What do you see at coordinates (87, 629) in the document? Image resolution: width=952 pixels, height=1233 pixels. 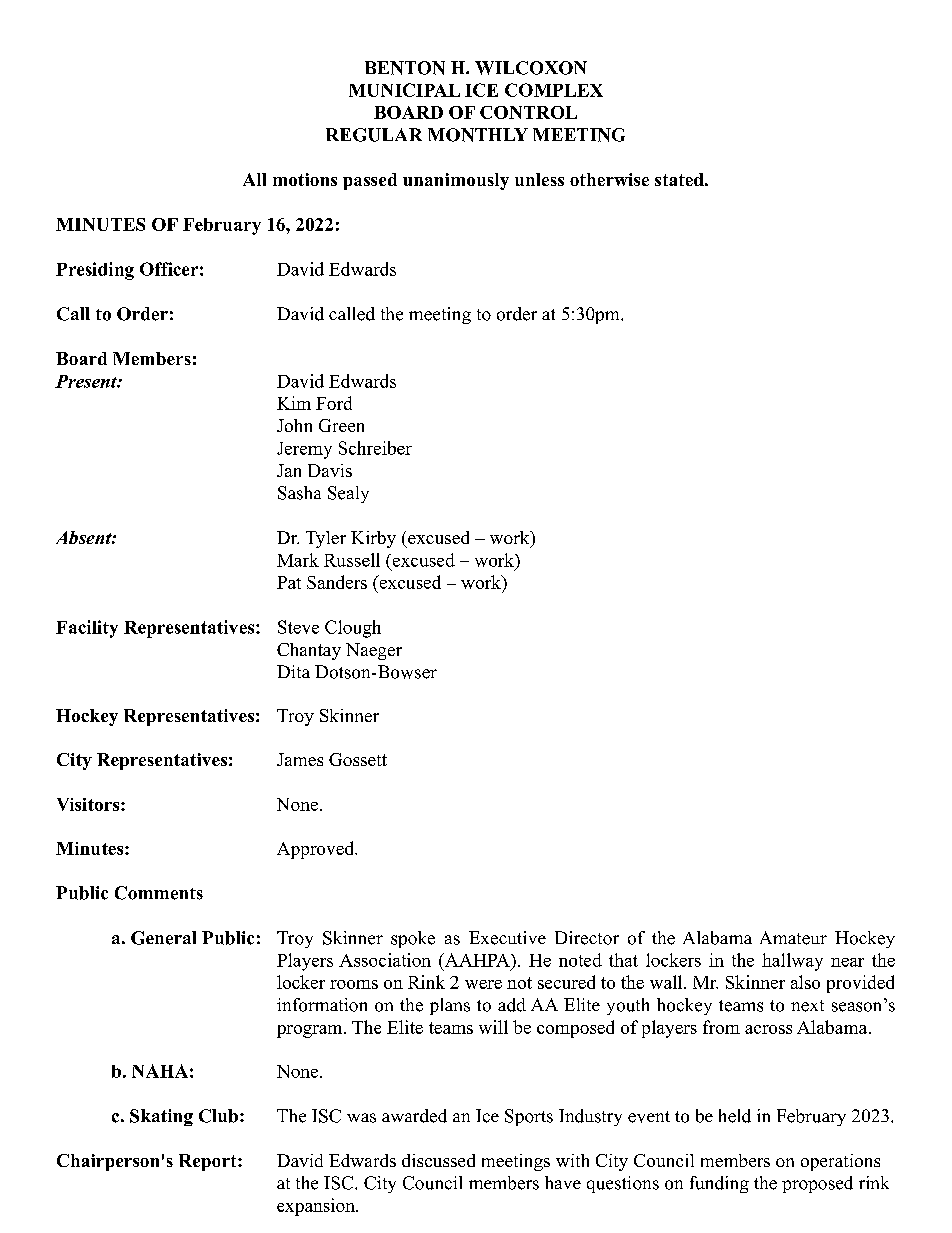 I see `Facility` at bounding box center [87, 629].
